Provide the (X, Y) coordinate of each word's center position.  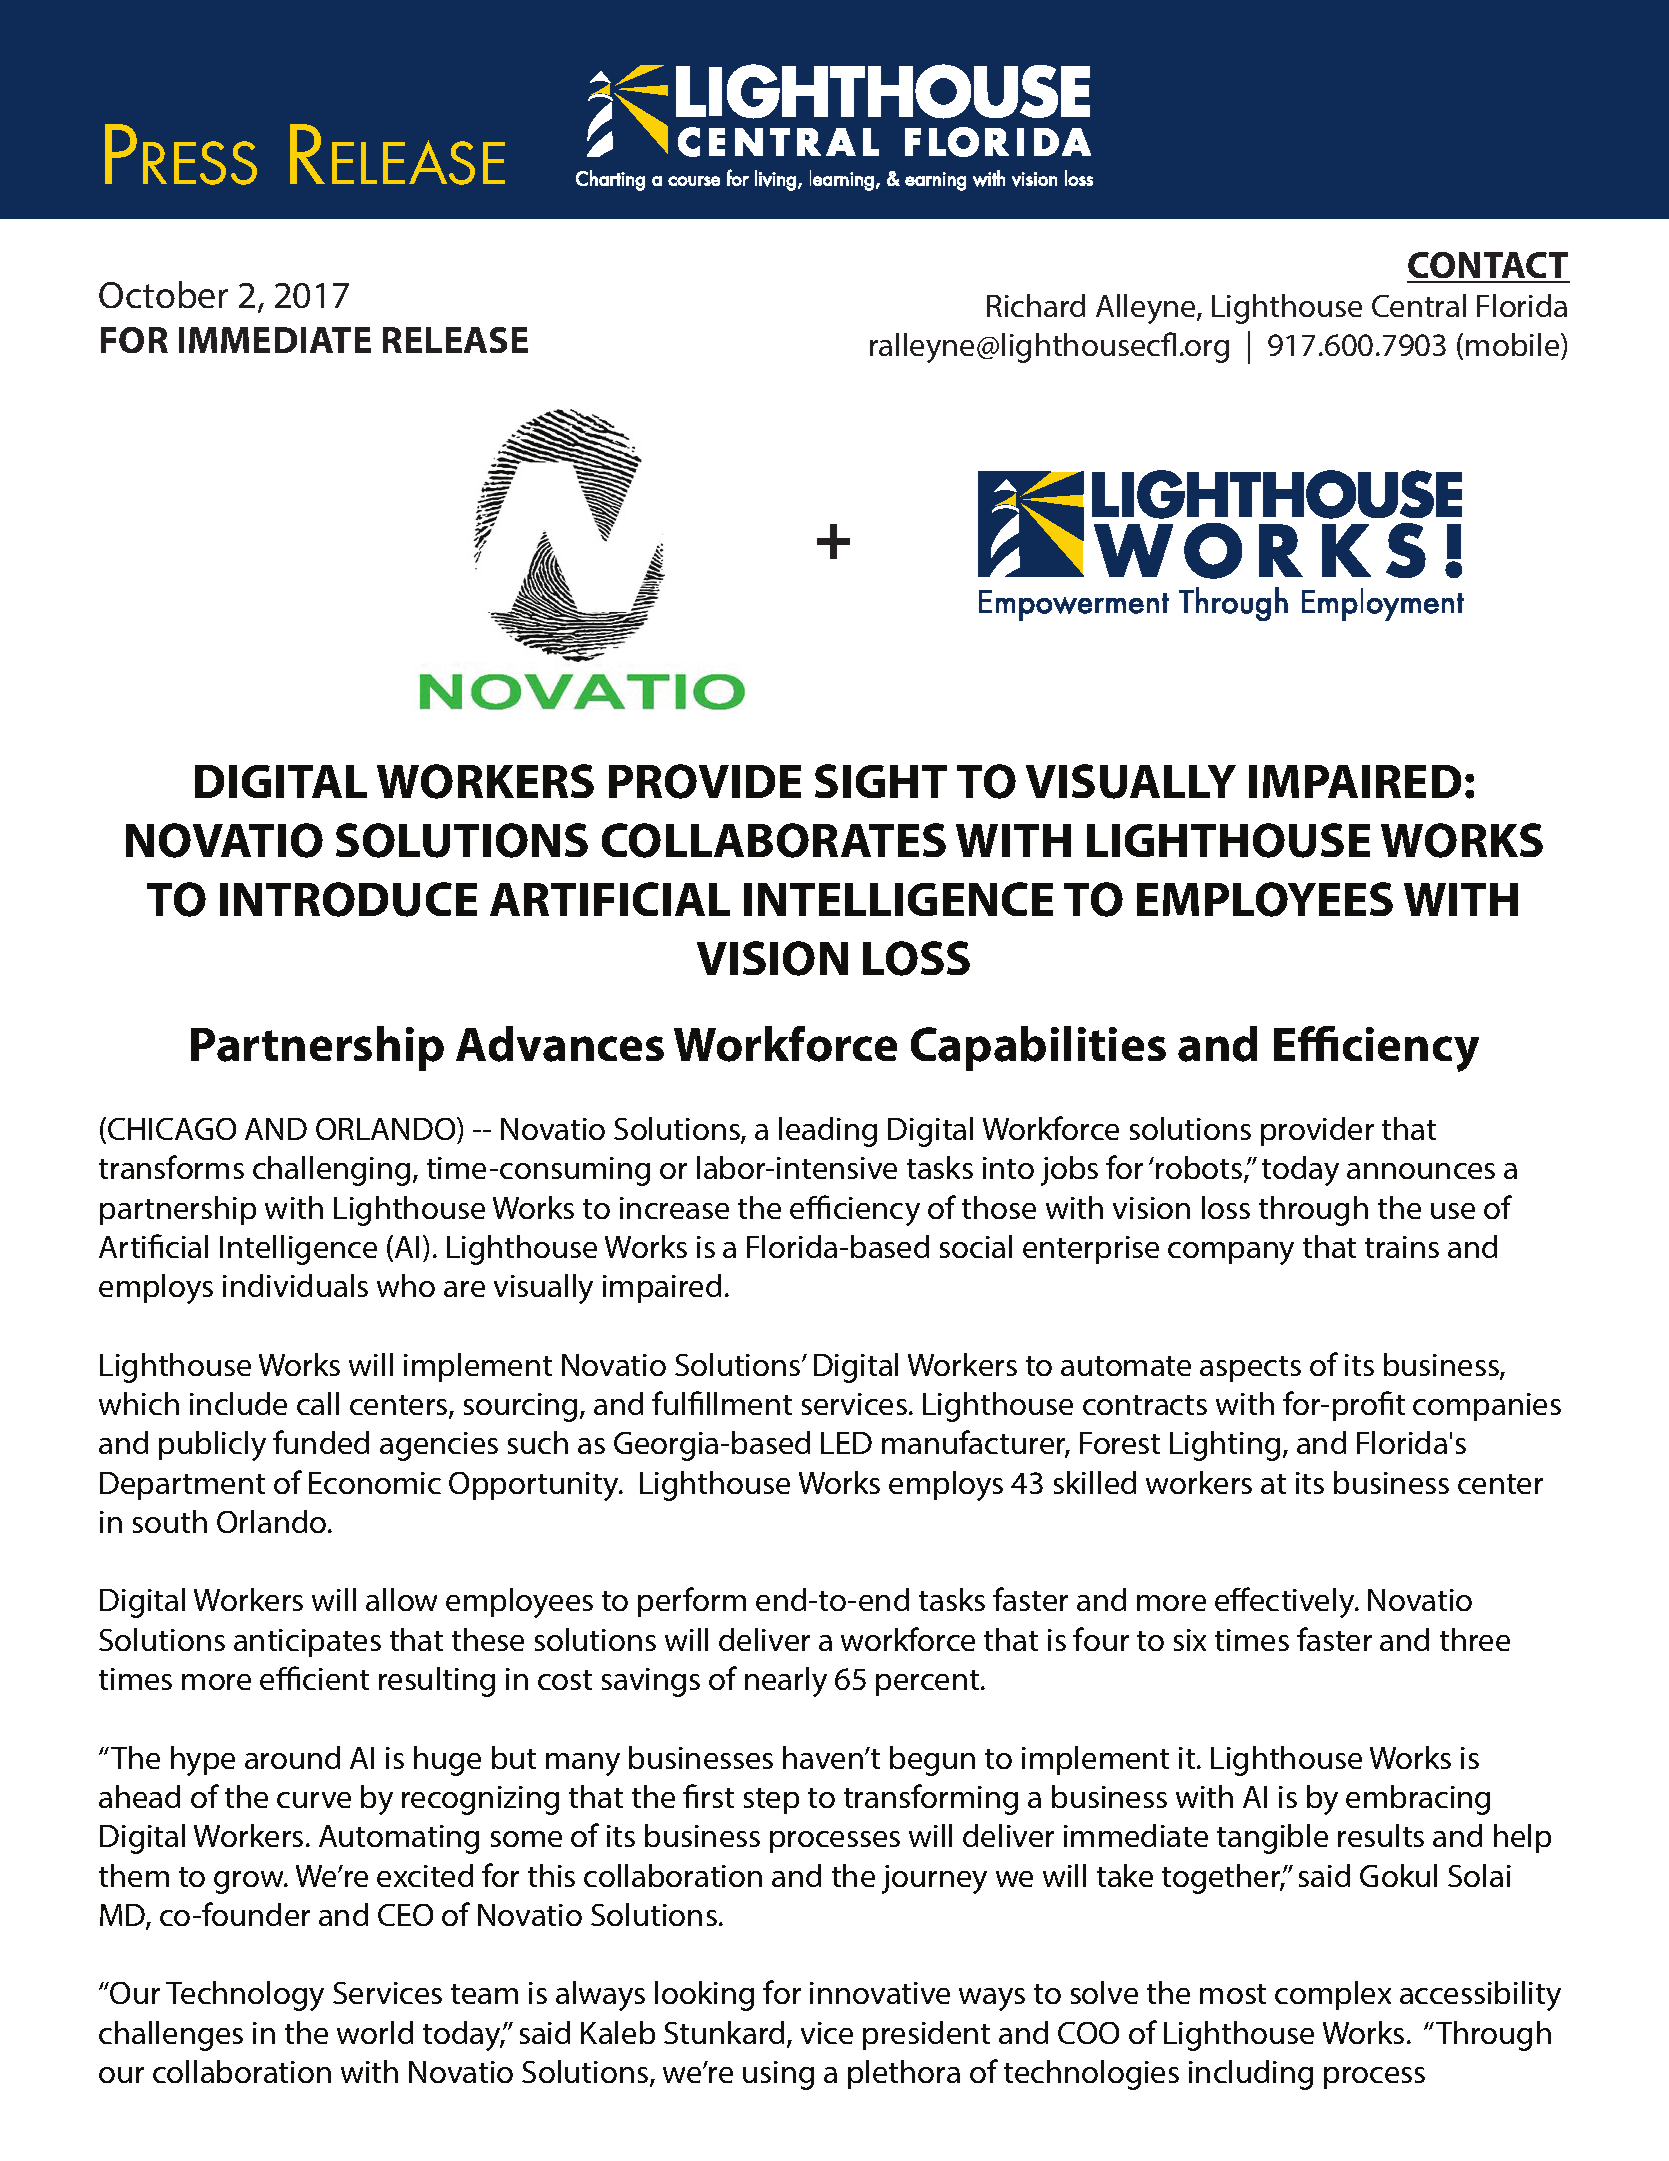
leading (828, 1132)
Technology (245, 1996)
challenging (331, 1171)
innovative (880, 1993)
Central (1419, 305)
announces (1421, 1171)
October (163, 294)
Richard (1036, 305)
